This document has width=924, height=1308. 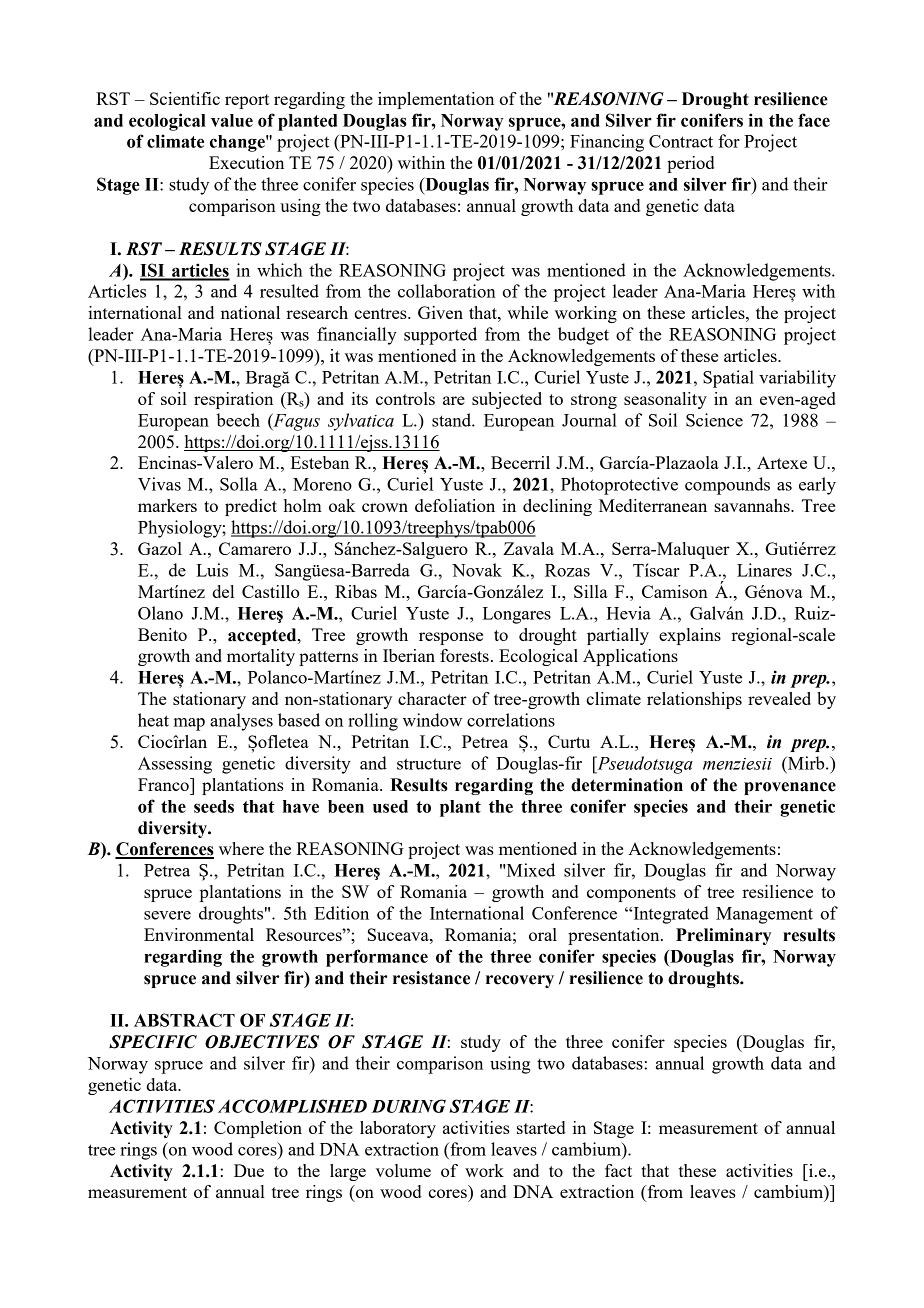 What do you see at coordinates (263, 636) in the document?
I see `accepted` at bounding box center [263, 636].
